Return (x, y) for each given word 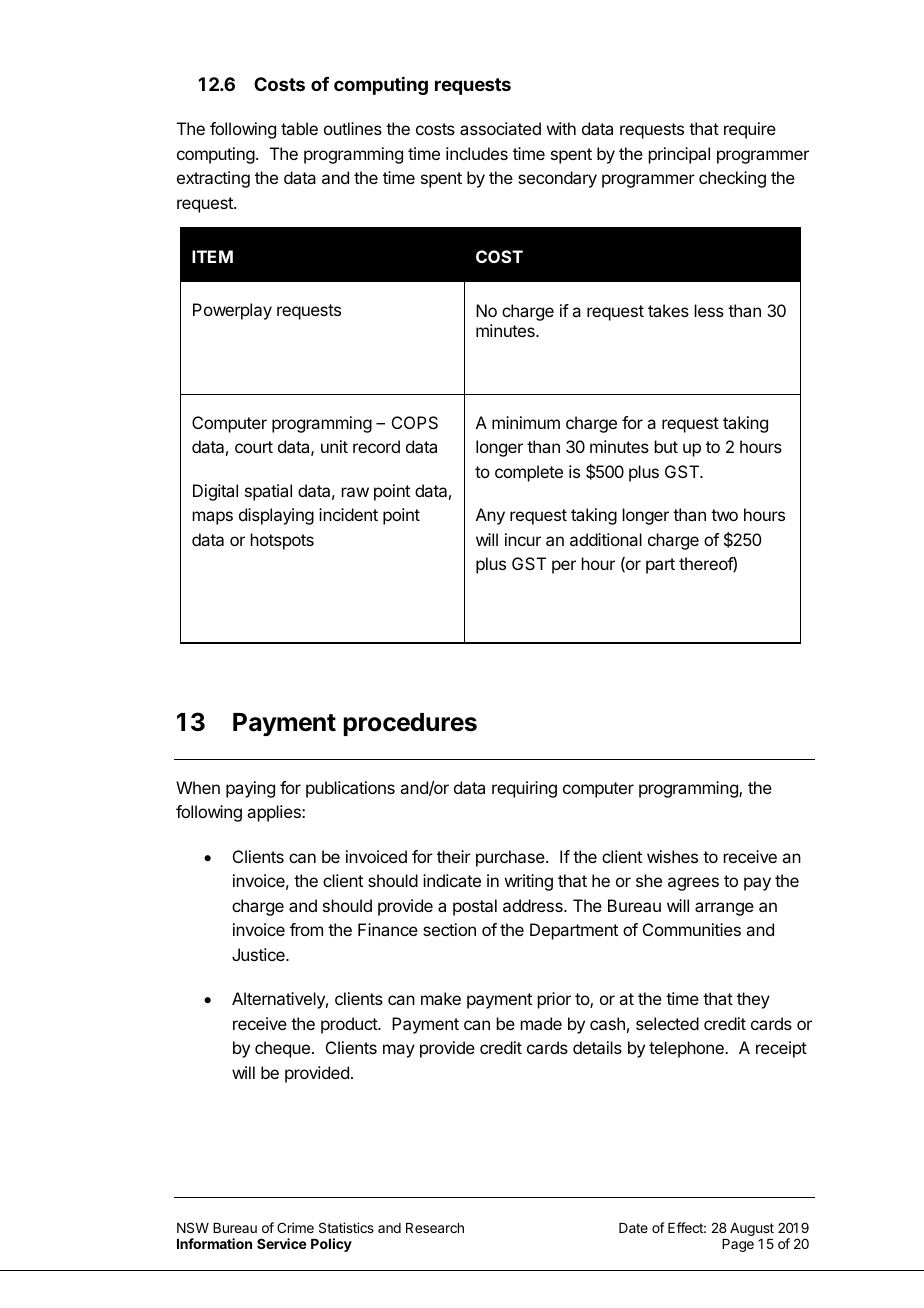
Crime (295, 1227)
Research (435, 1228)
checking (732, 179)
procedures (410, 724)
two (724, 515)
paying (250, 789)
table (299, 128)
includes (477, 153)
